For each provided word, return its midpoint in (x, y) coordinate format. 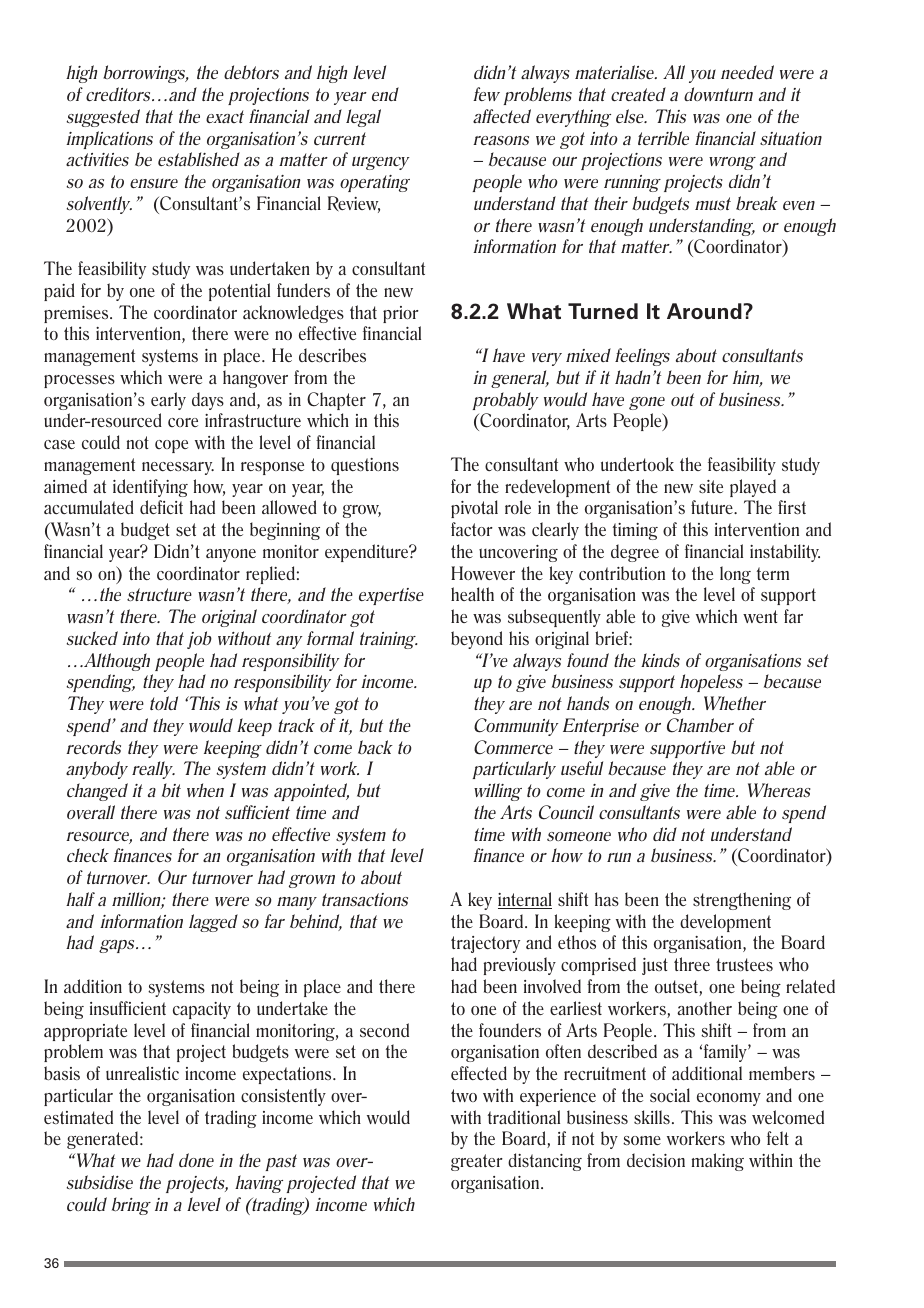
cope (171, 446)
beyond (477, 640)
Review (354, 204)
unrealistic (142, 1073)
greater (477, 1162)
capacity (202, 1010)
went (760, 616)
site (711, 487)
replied (270, 575)
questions (365, 466)
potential (239, 292)
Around (705, 311)
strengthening (742, 901)
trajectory (485, 944)
